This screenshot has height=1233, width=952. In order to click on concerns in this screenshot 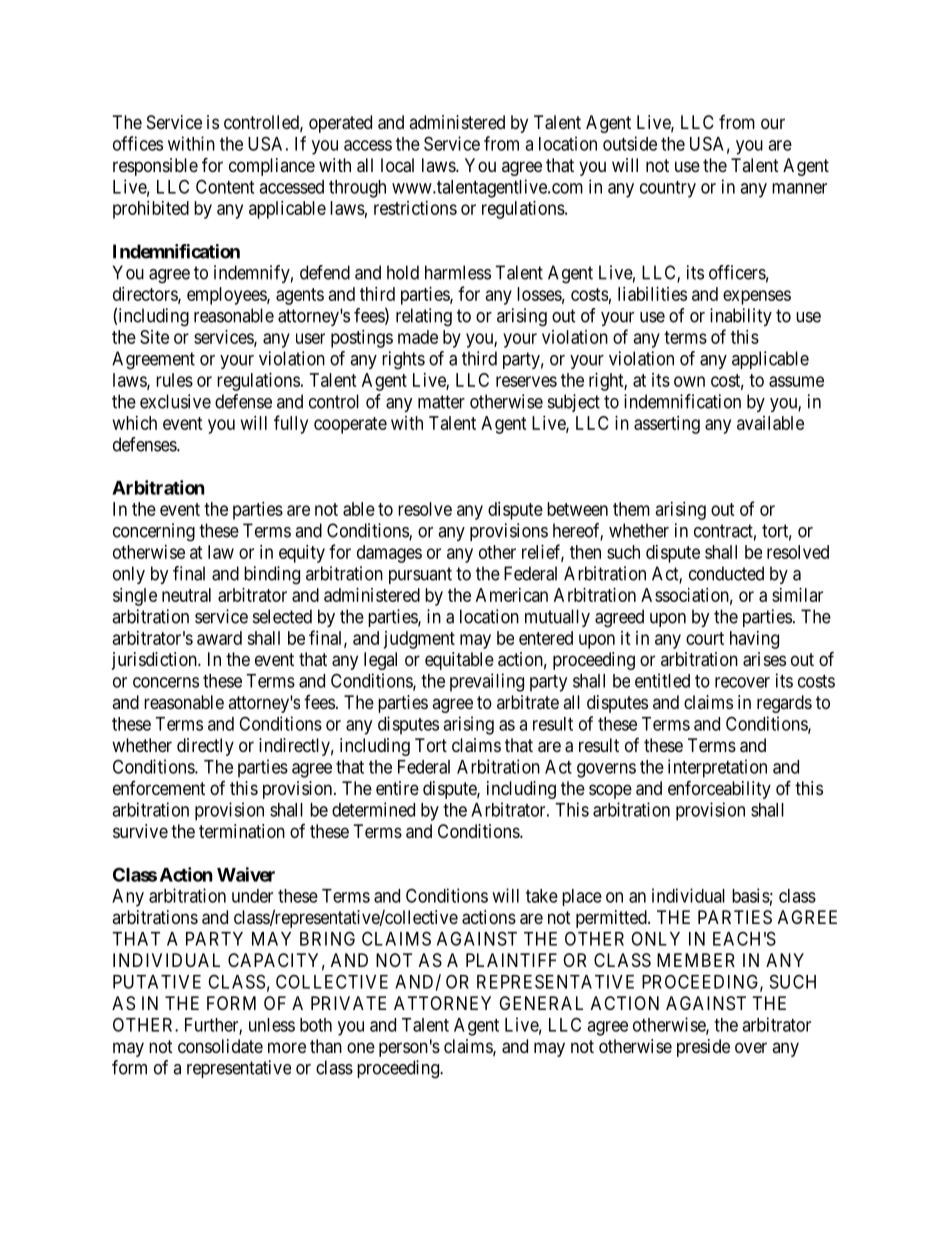, I will do `click(166, 682)`.
